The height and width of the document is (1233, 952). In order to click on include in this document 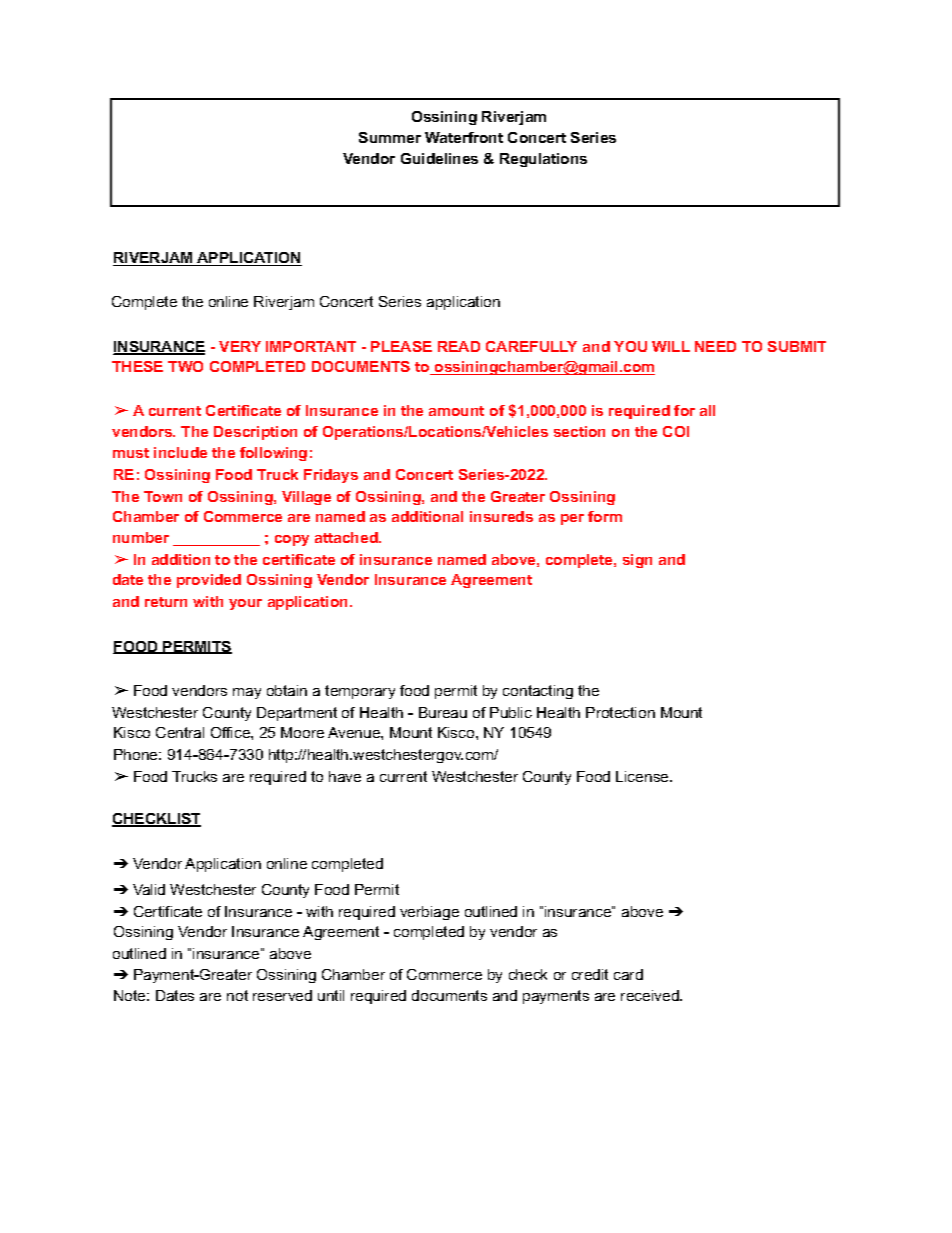, I will do `click(180, 452)`.
